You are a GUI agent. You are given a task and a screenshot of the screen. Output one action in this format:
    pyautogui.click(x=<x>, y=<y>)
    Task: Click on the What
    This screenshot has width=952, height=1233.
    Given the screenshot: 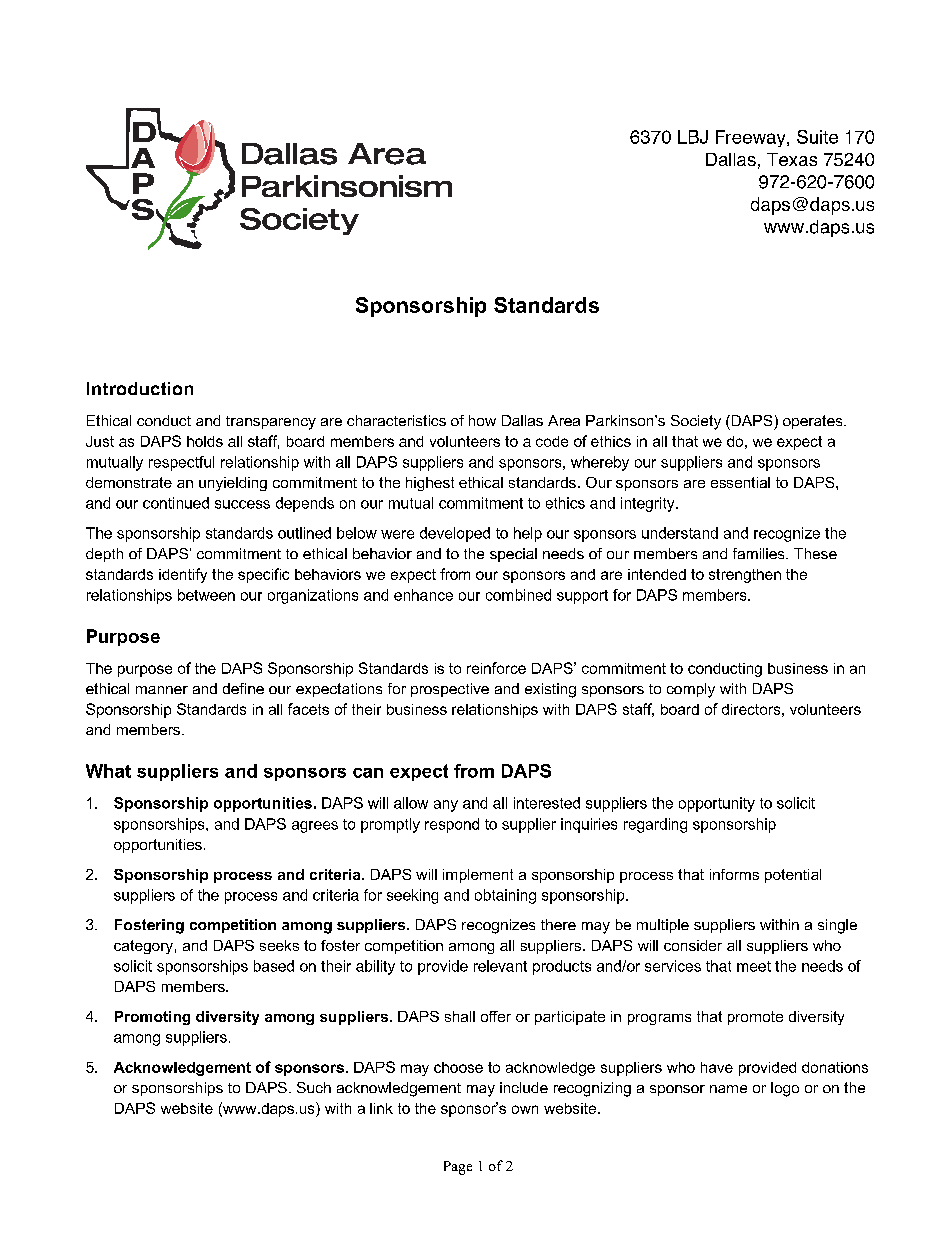 What is the action you would take?
    pyautogui.click(x=108, y=771)
